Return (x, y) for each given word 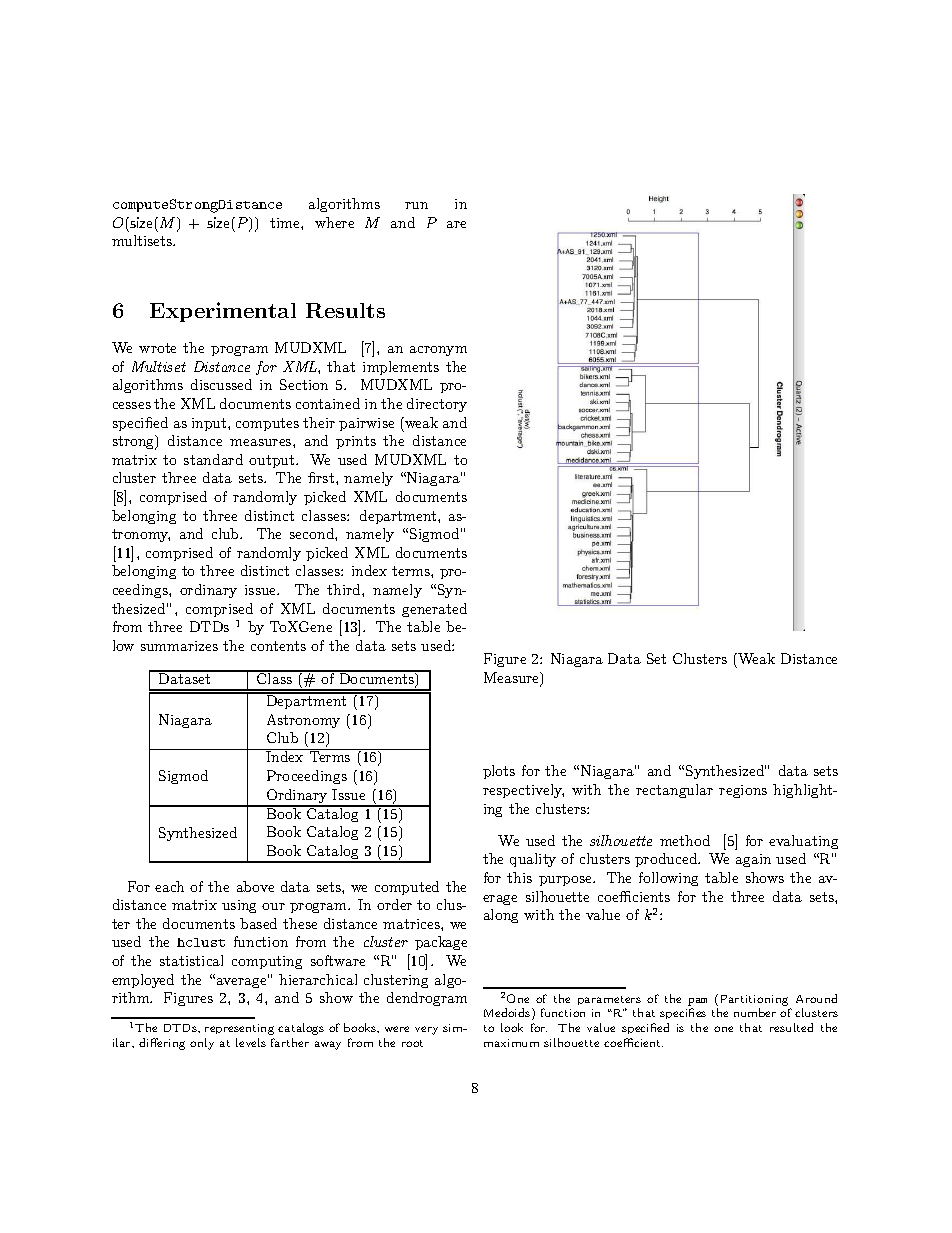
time (286, 223)
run (416, 205)
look (512, 1027)
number (755, 1012)
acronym (438, 351)
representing (239, 1029)
